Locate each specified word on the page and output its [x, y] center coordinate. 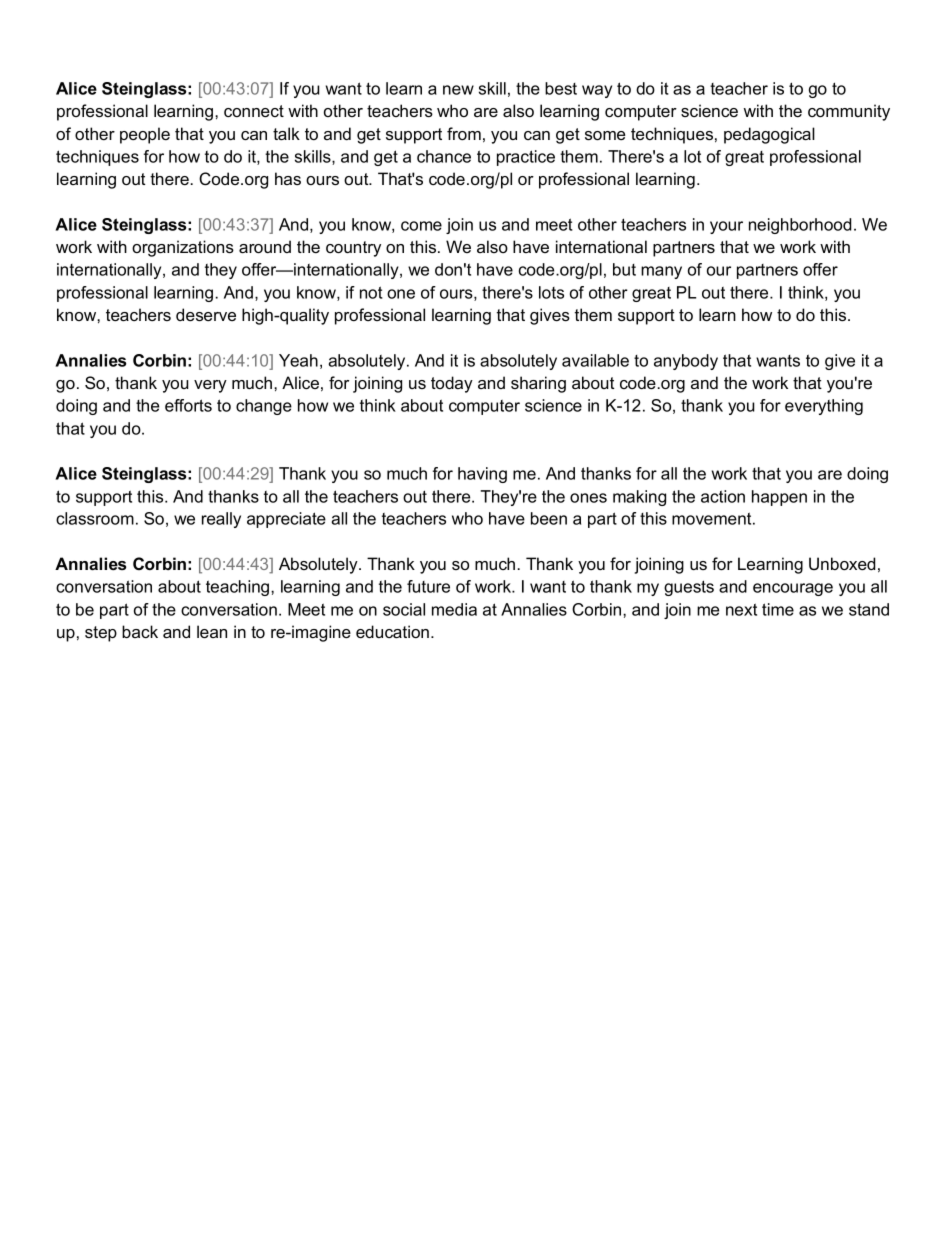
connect [254, 111]
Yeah [298, 360]
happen [779, 498]
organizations [183, 248]
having [482, 475]
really [221, 520]
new [458, 90]
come [421, 226]
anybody [686, 362]
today [452, 384]
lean [212, 631]
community [849, 112]
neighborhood [800, 226]
